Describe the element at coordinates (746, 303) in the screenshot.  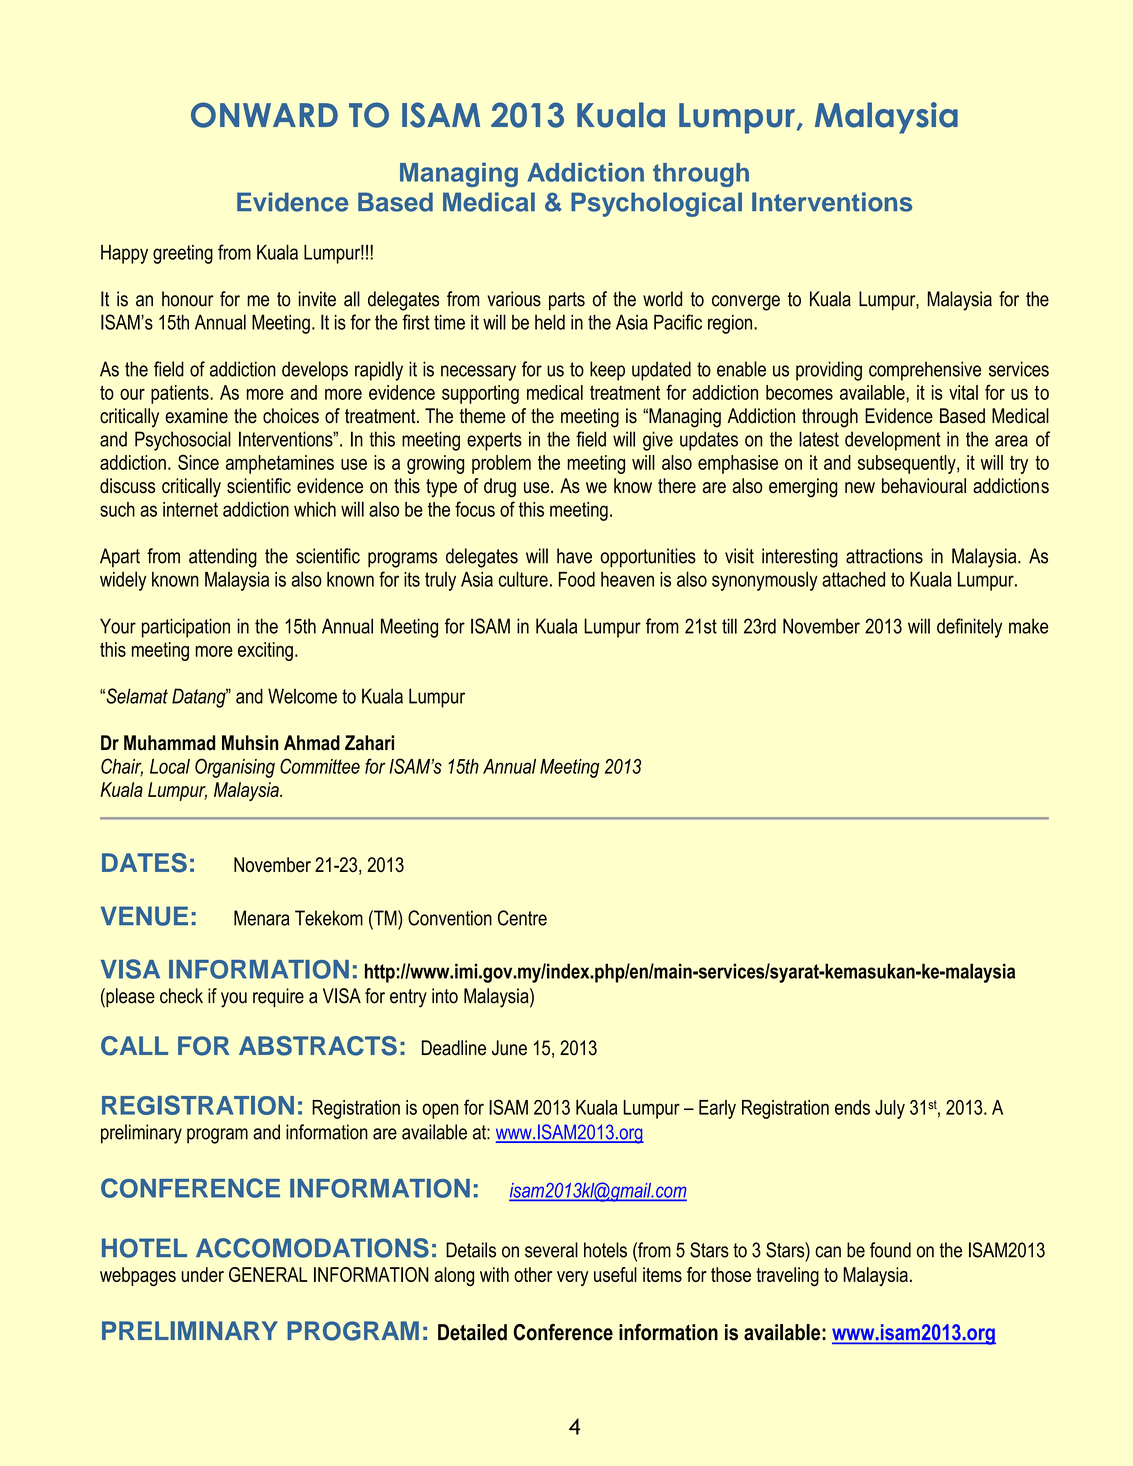
I see `converge` at that location.
